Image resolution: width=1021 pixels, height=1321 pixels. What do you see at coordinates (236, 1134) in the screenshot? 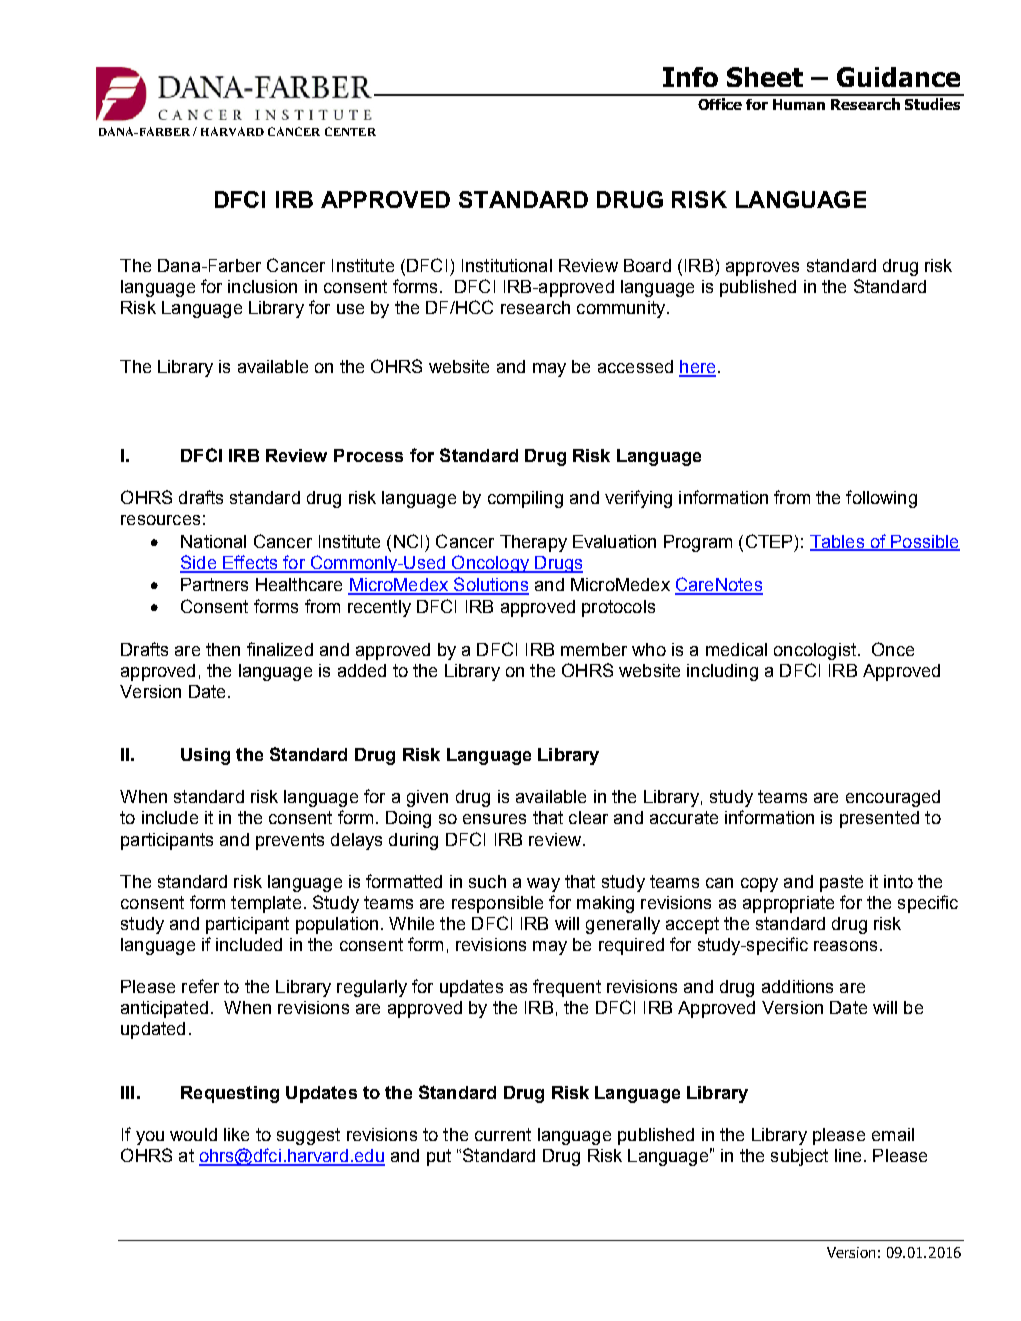
I see `like` at bounding box center [236, 1134].
